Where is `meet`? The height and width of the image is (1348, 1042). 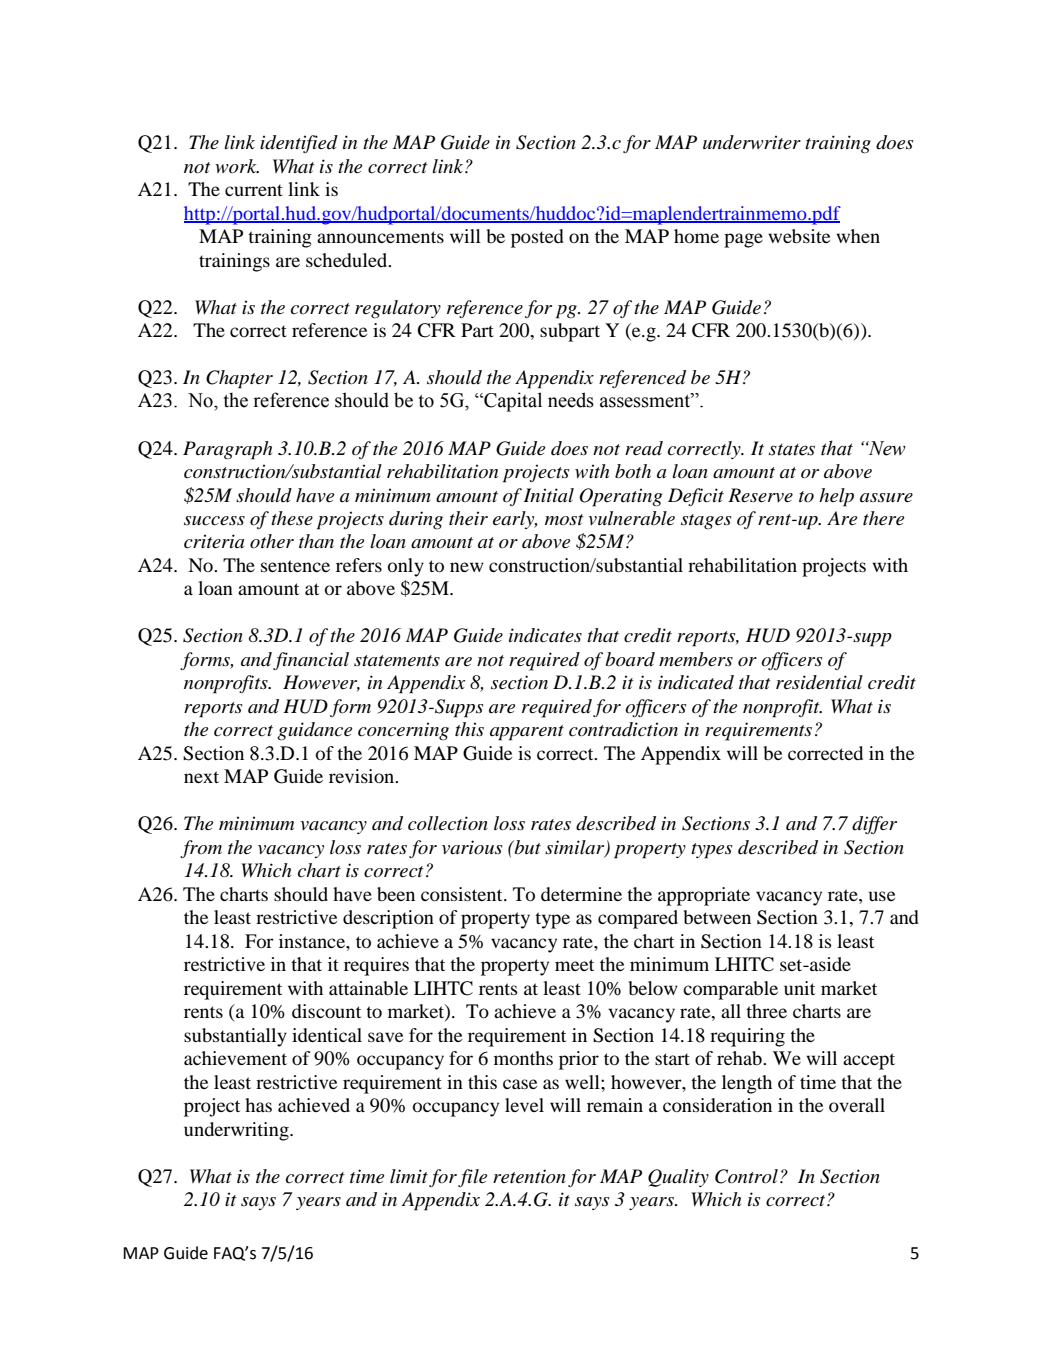 meet is located at coordinates (574, 965).
